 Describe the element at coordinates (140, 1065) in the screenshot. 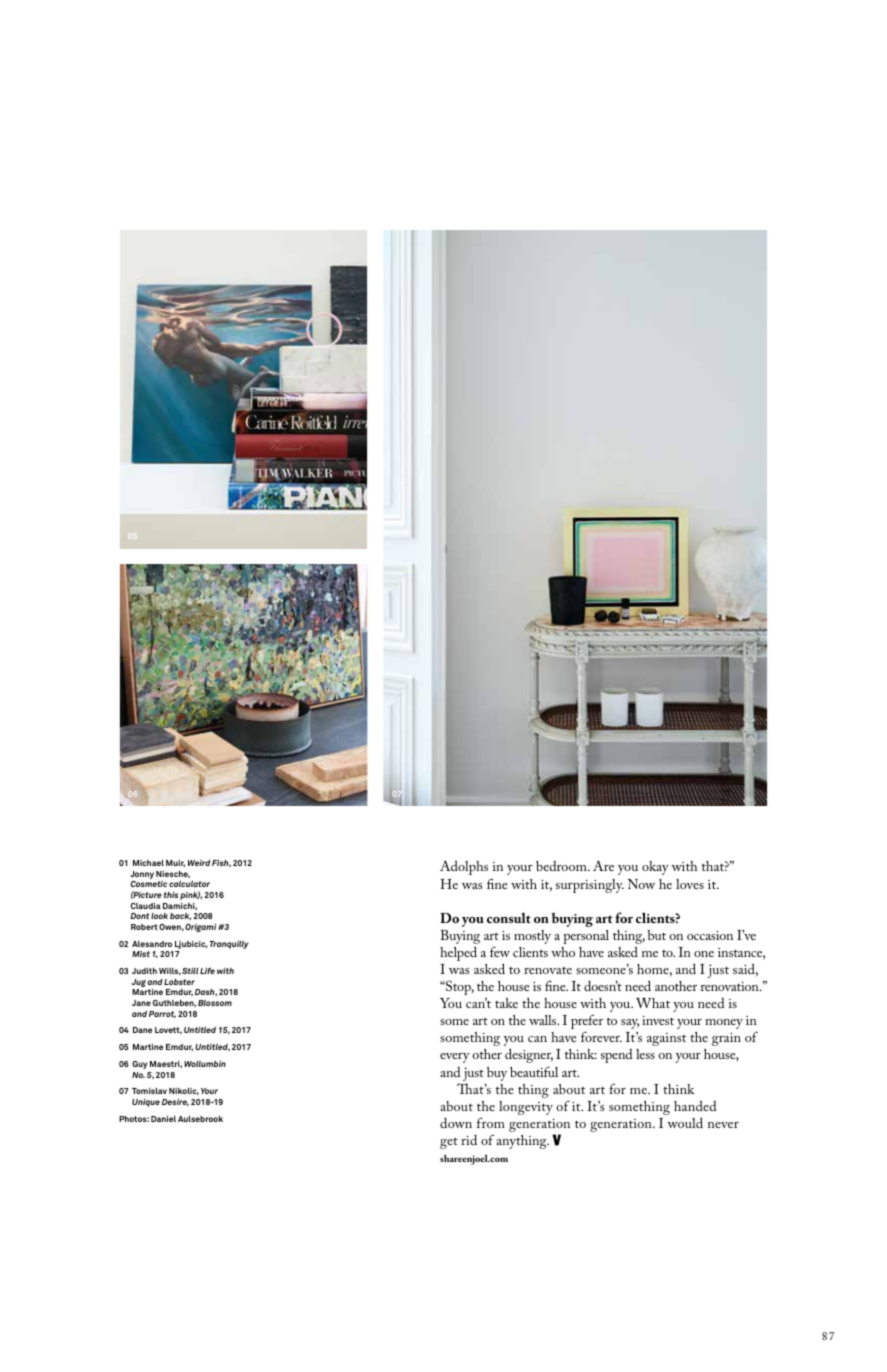

I see `Guy` at that location.
